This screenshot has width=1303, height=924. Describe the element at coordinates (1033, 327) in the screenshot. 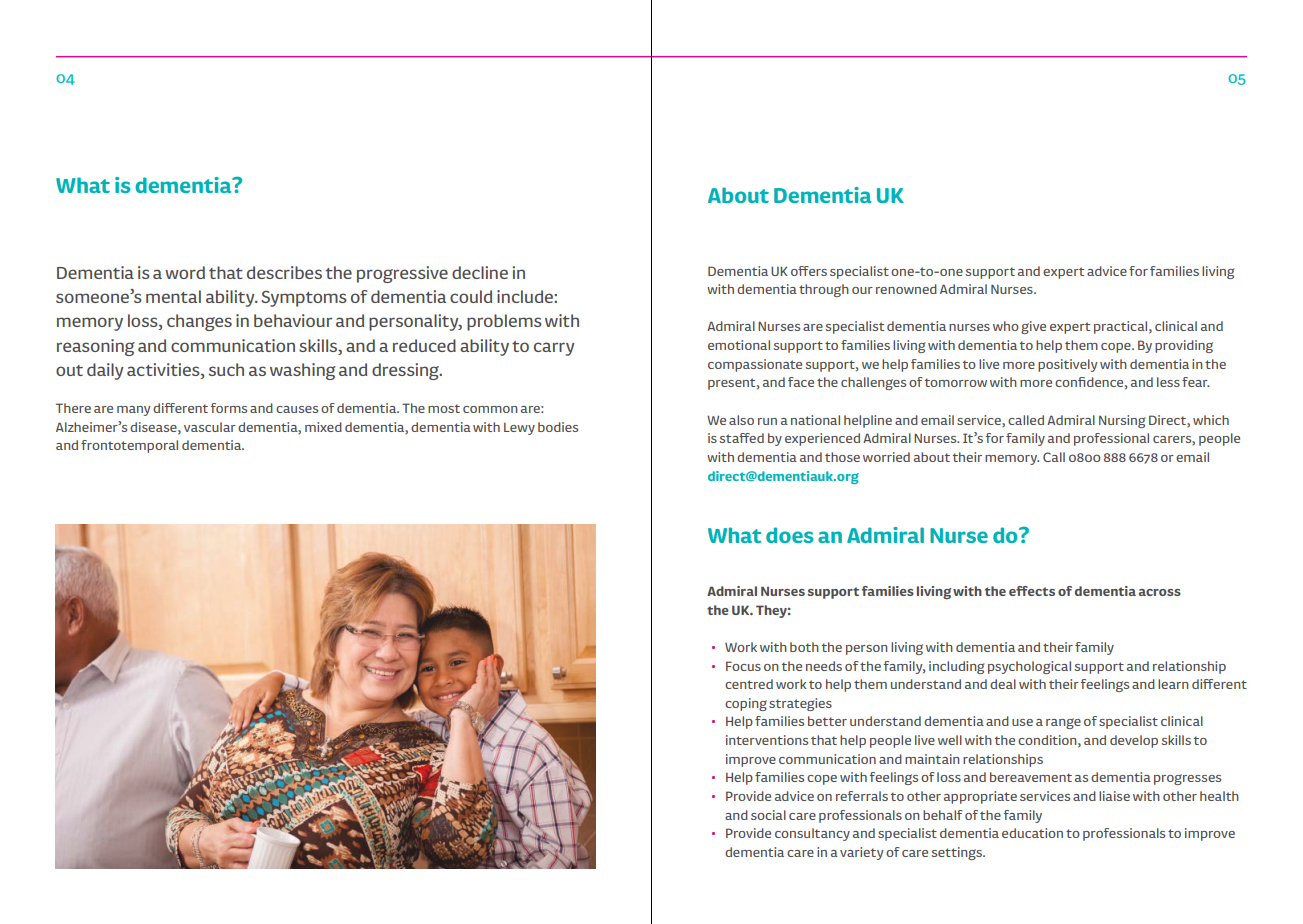

I see `give` at that location.
